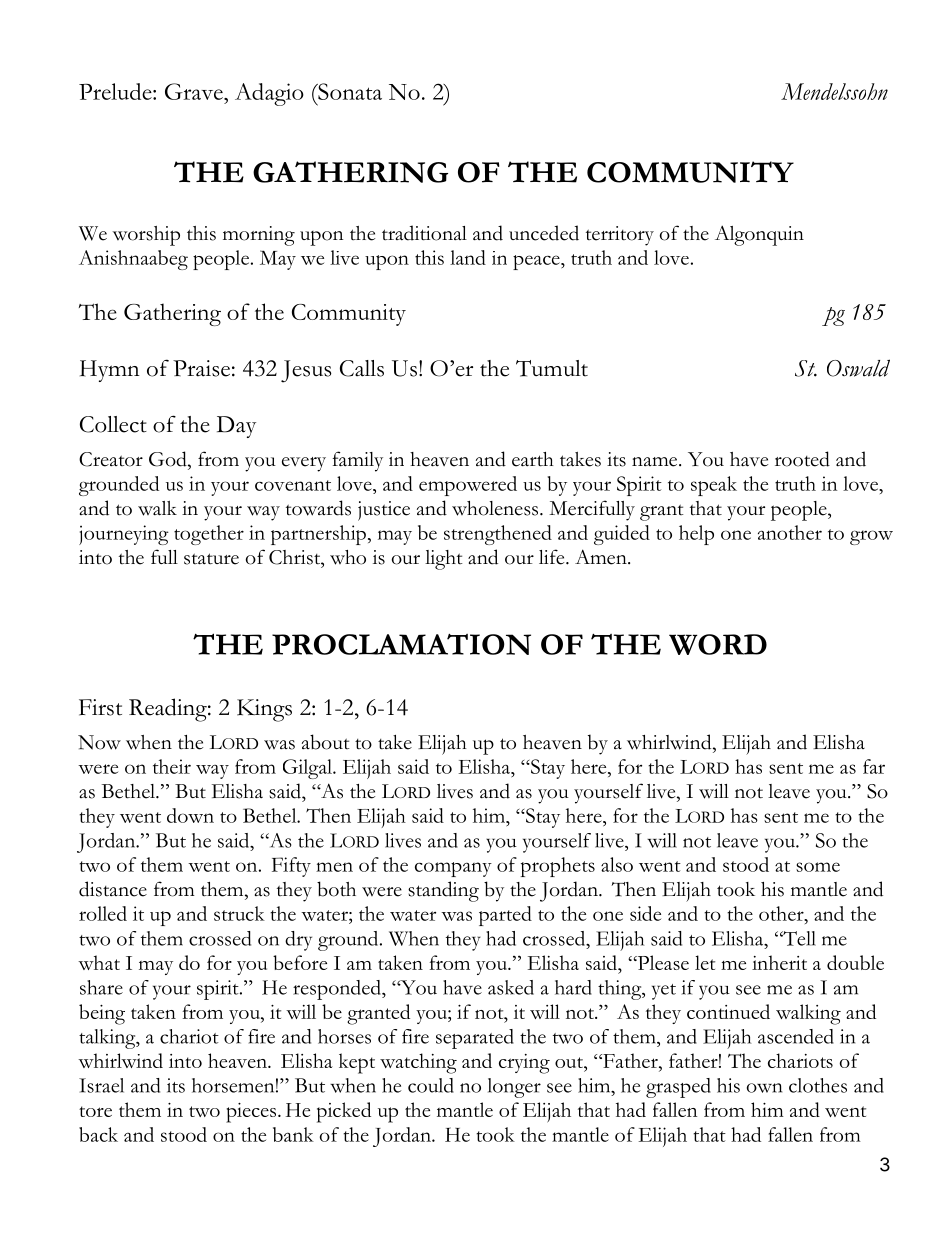 The width and height of the page is (952, 1233). What do you see at coordinates (759, 235) in the page?
I see `Algonquin` at bounding box center [759, 235].
